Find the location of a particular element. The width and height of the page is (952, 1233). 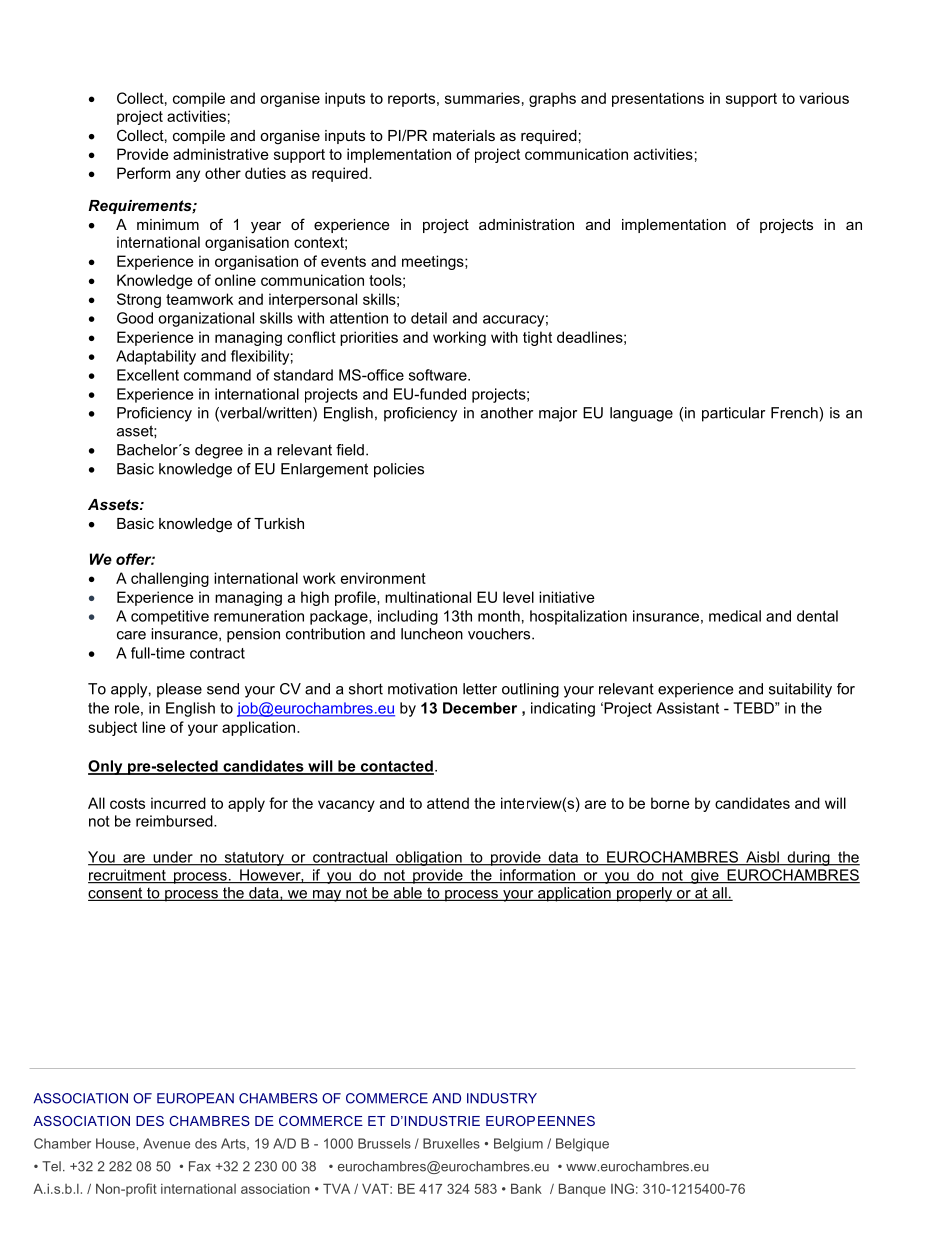

attend is located at coordinates (448, 803).
